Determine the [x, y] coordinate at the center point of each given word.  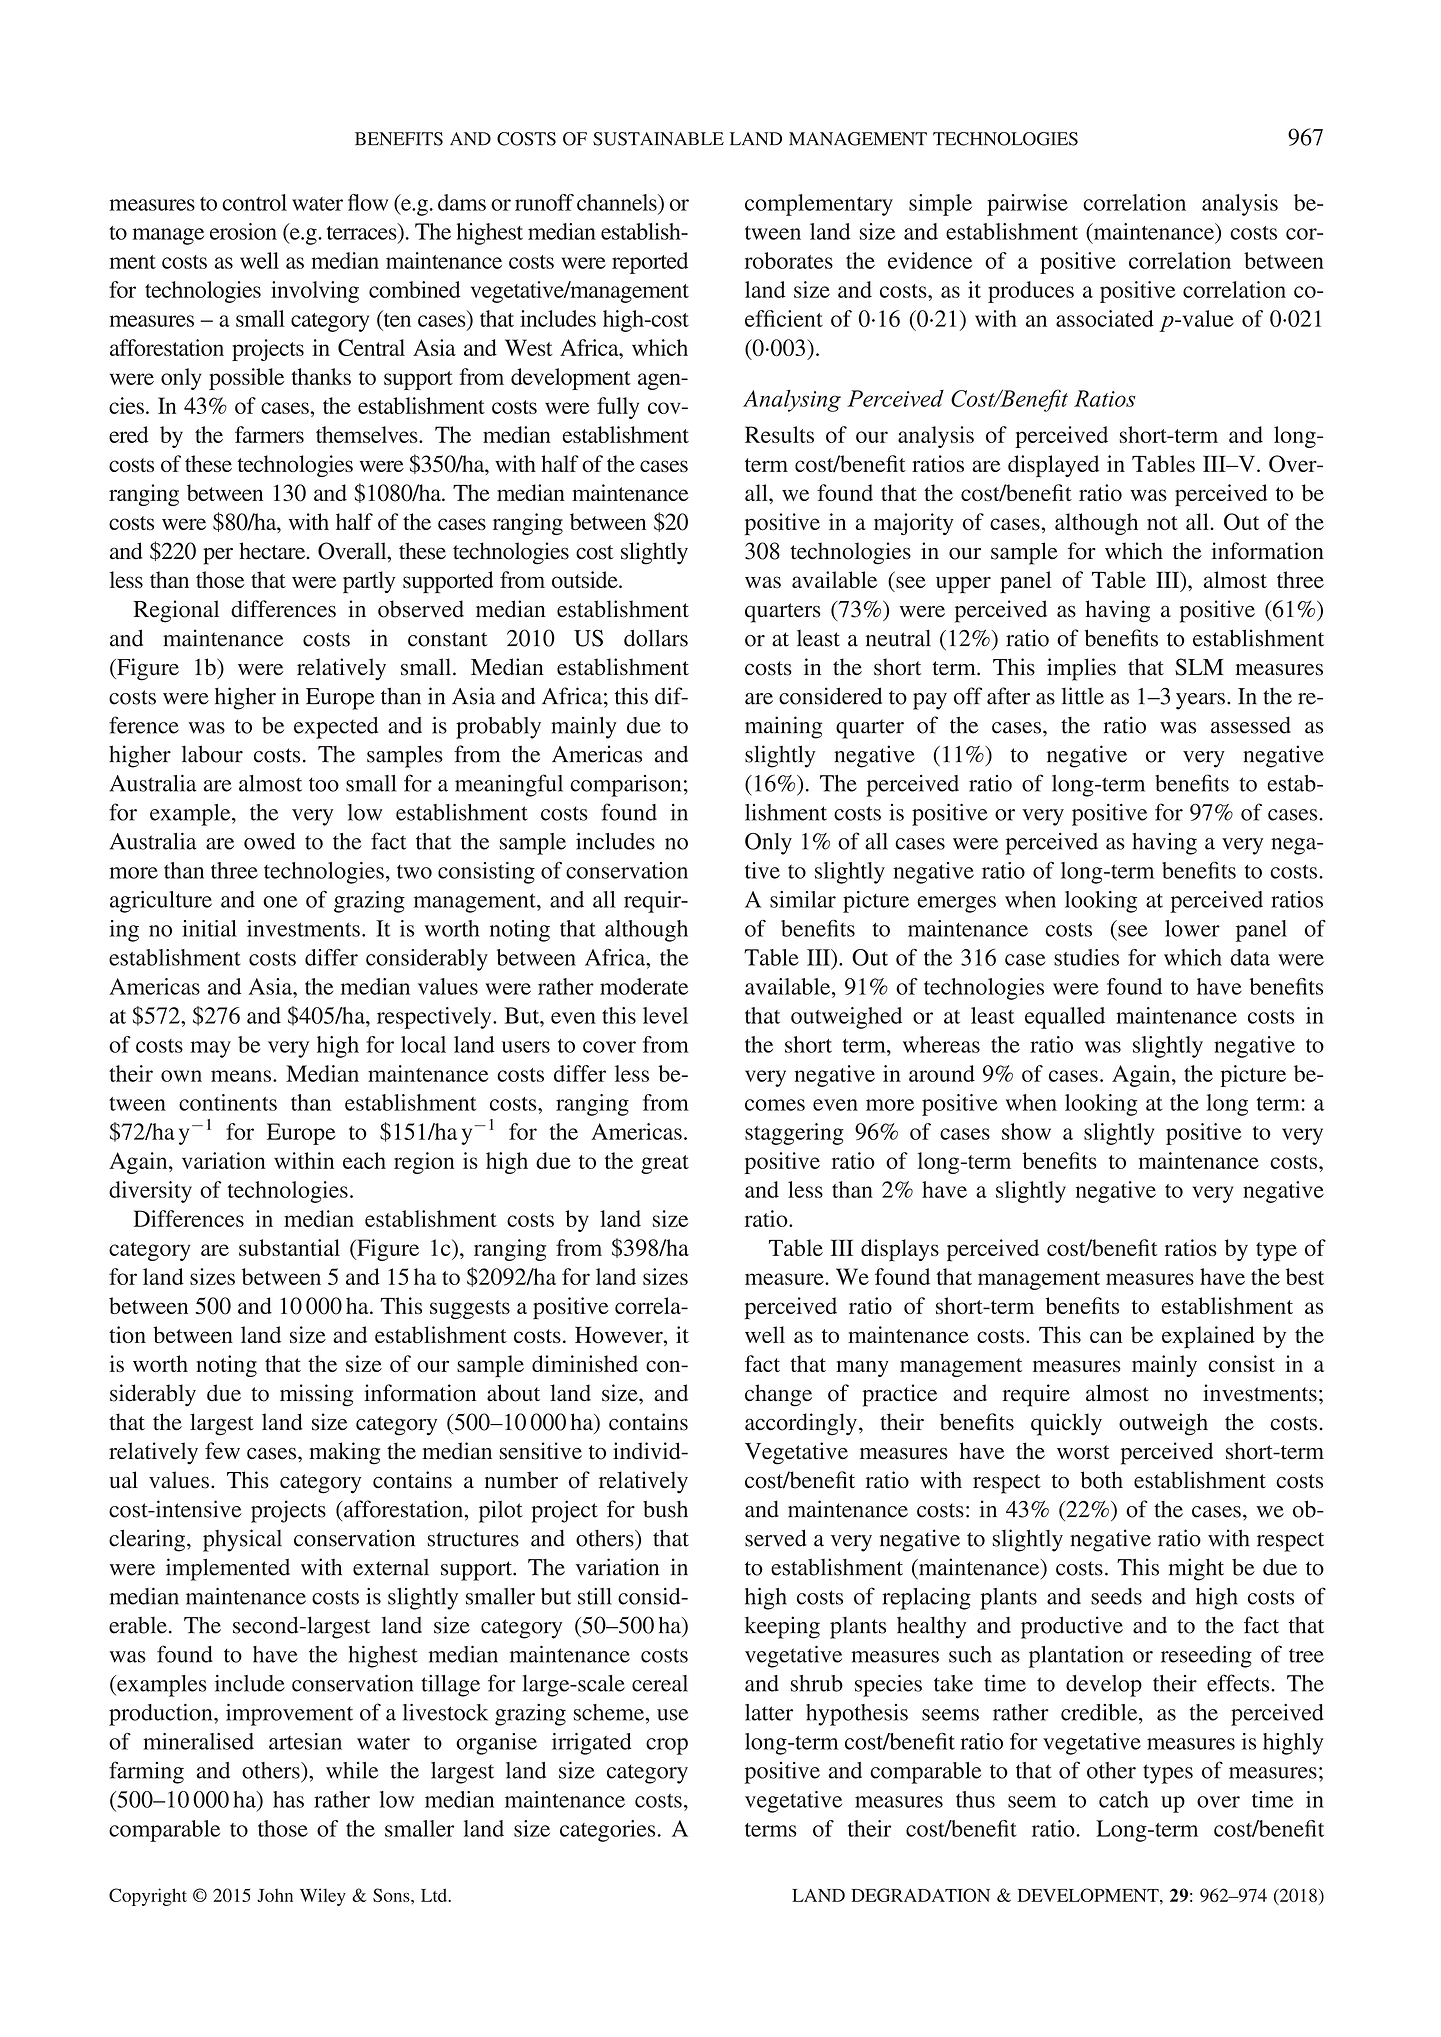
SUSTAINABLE [658, 139]
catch [1124, 1799]
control [254, 202]
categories [607, 1831]
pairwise [1027, 205]
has [288, 1799]
